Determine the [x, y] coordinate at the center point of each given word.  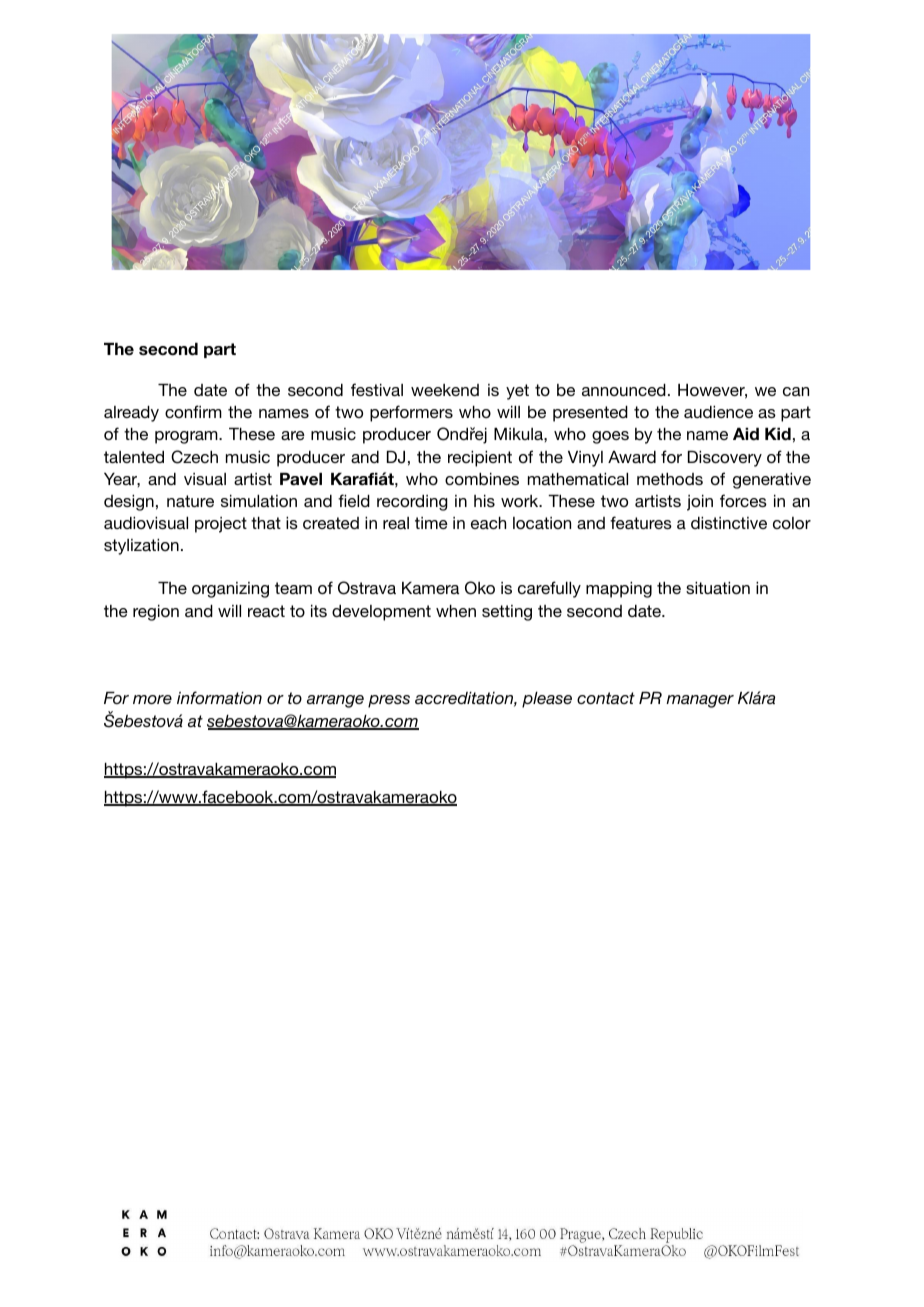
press [389, 701]
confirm [193, 411]
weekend [445, 390]
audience [718, 412]
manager [700, 701]
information [219, 697]
